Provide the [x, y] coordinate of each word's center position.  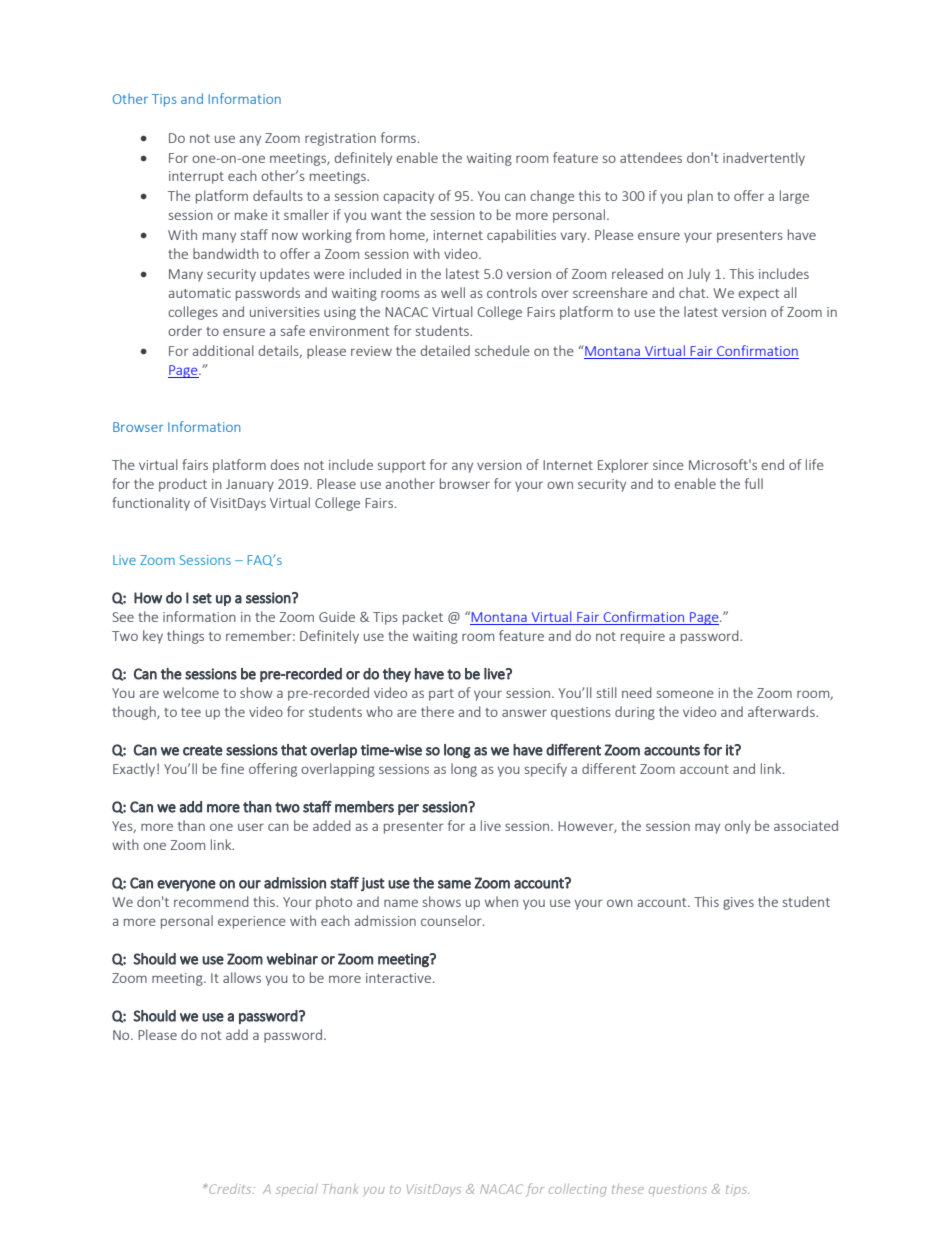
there [437, 711]
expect [758, 295]
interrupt [196, 177]
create [203, 750]
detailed [445, 350]
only [738, 827]
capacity [408, 197]
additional [223, 350]
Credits [231, 1189]
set [202, 598]
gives [738, 903]
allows [242, 977]
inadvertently [764, 159]
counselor [452, 920]
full [754, 483]
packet [423, 618]
